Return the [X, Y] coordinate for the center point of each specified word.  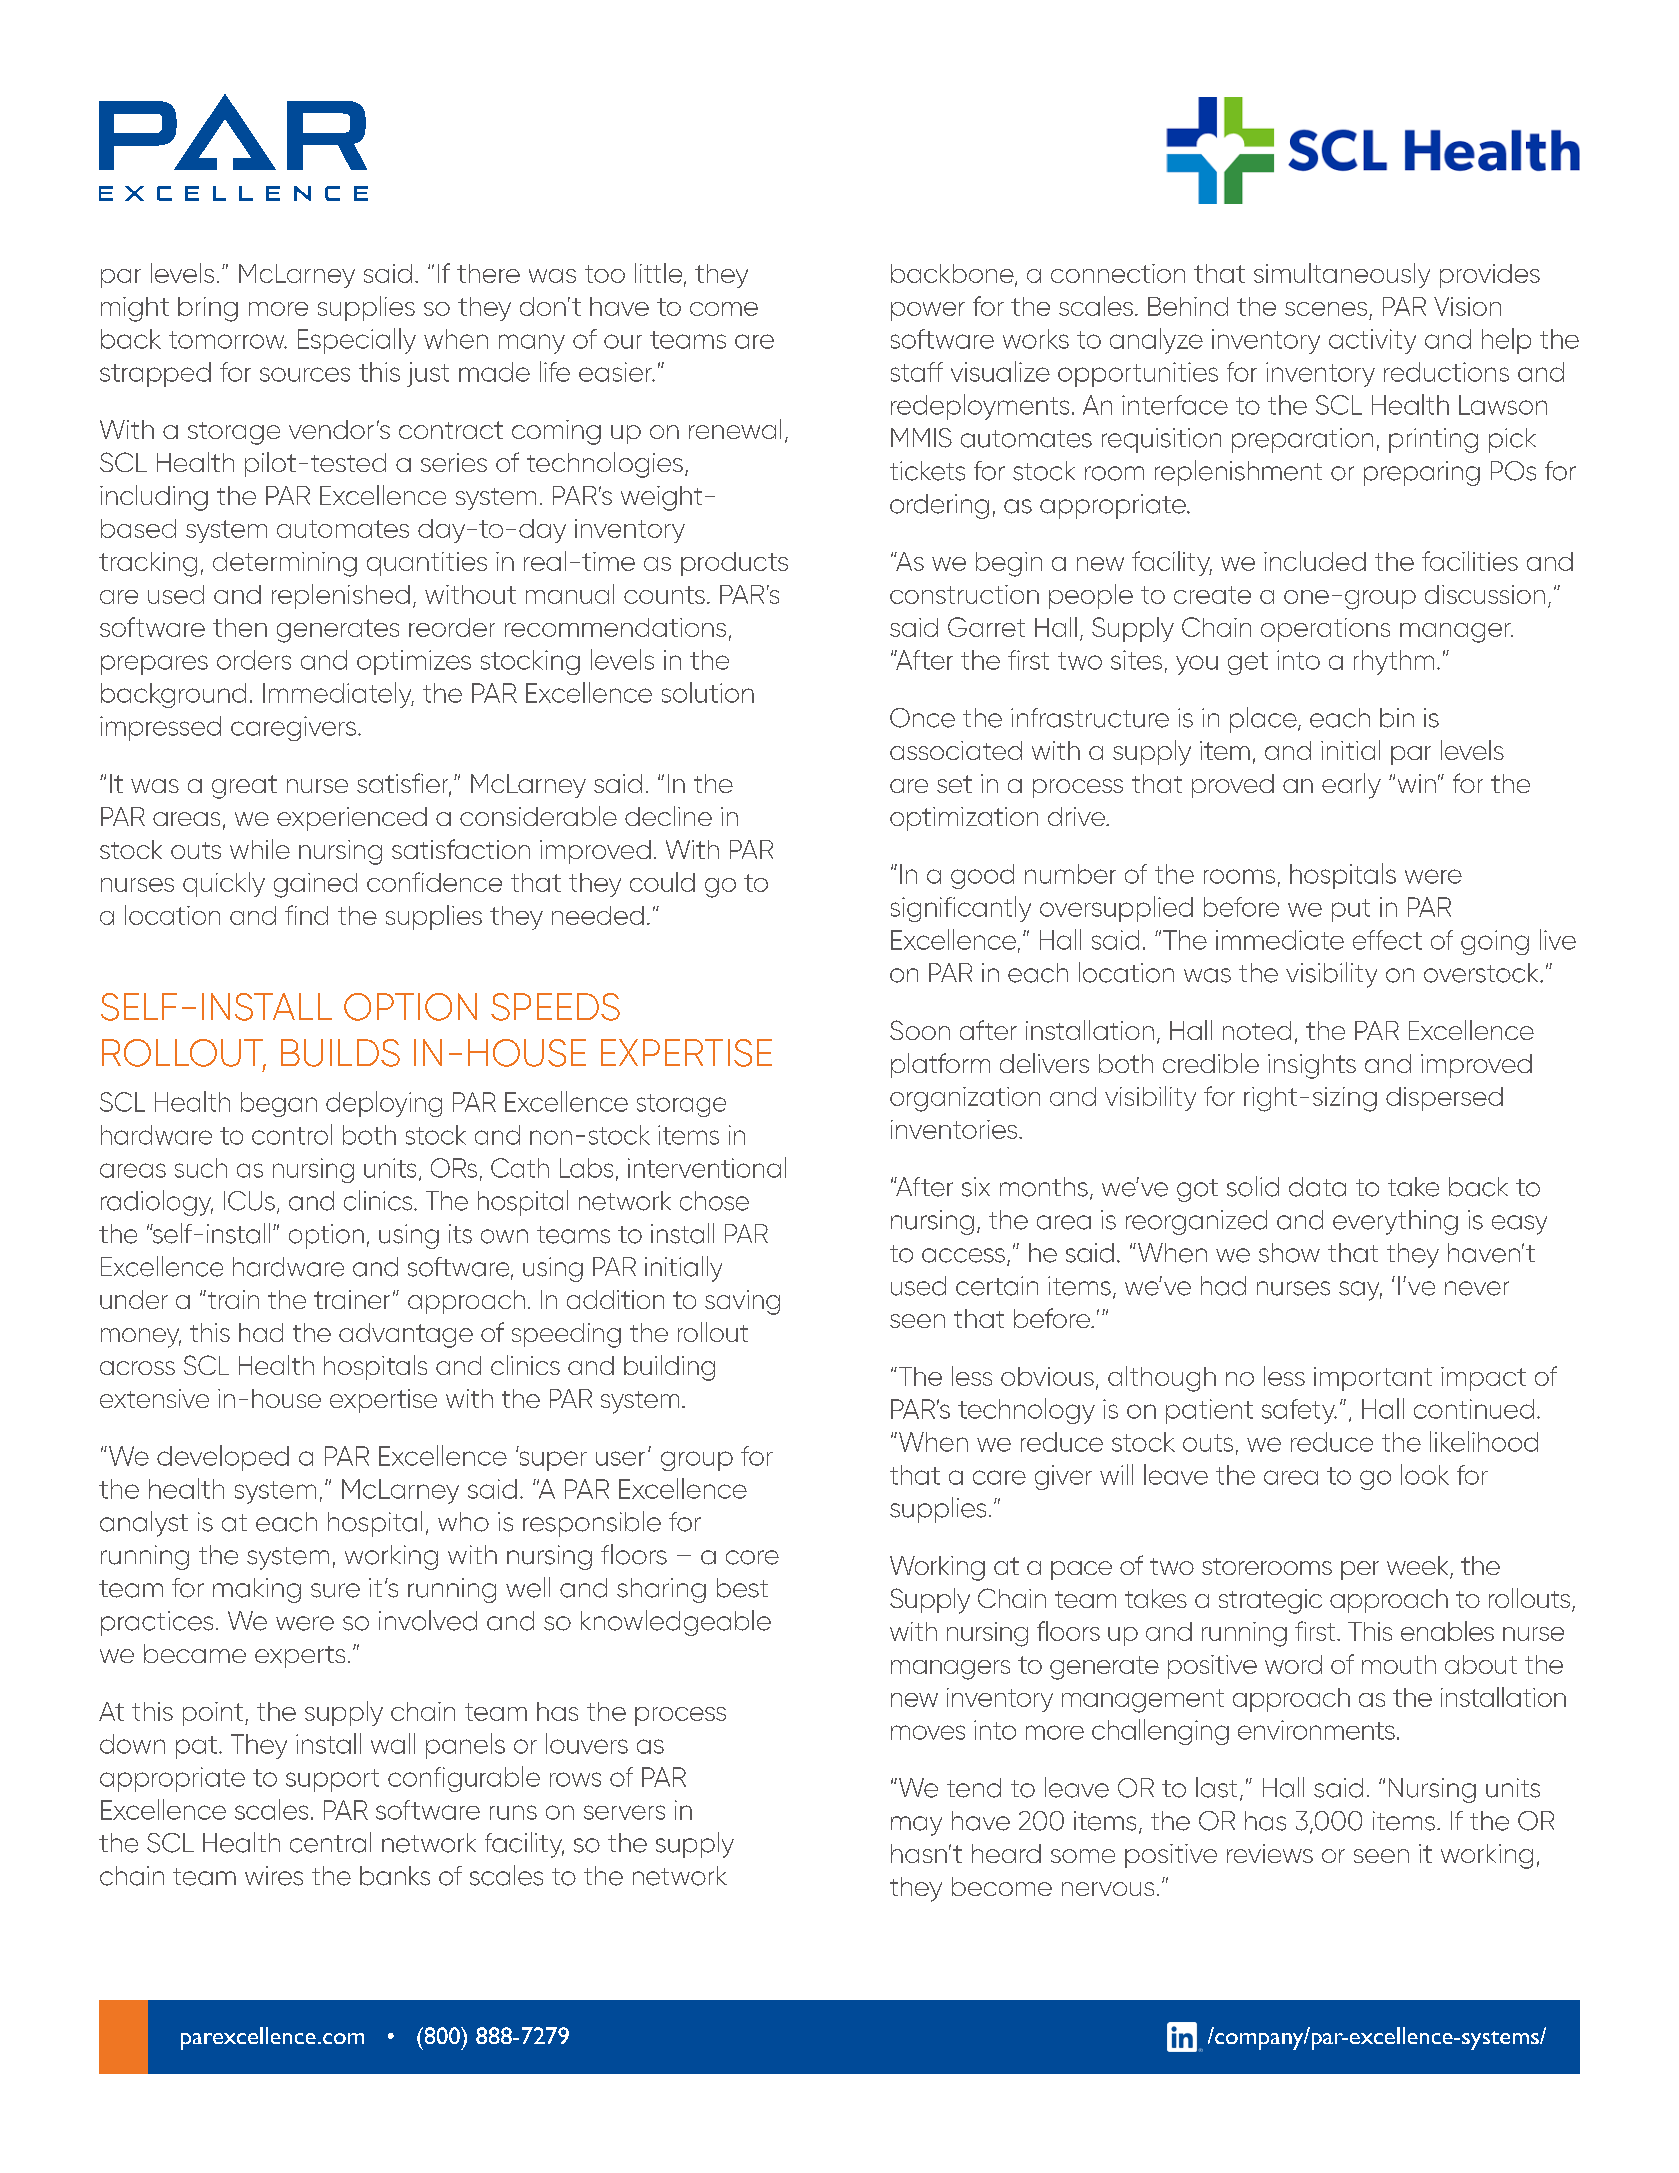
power [928, 311]
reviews [1270, 1853]
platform [940, 1065]
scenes [1326, 309]
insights [1312, 1066]
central [330, 1842]
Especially [357, 341]
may [916, 1826]
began [279, 1104]
